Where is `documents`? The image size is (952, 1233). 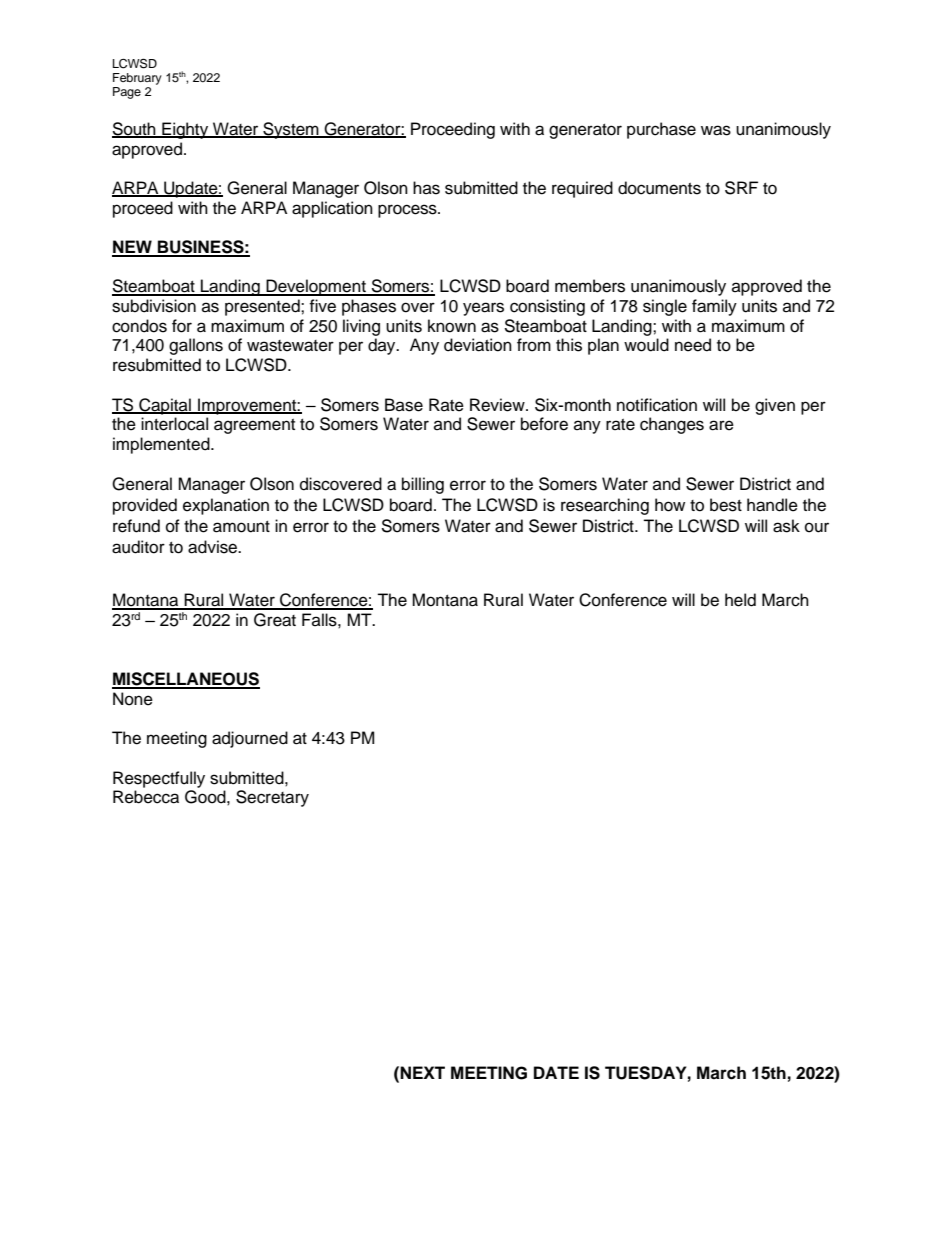
documents is located at coordinates (659, 188).
